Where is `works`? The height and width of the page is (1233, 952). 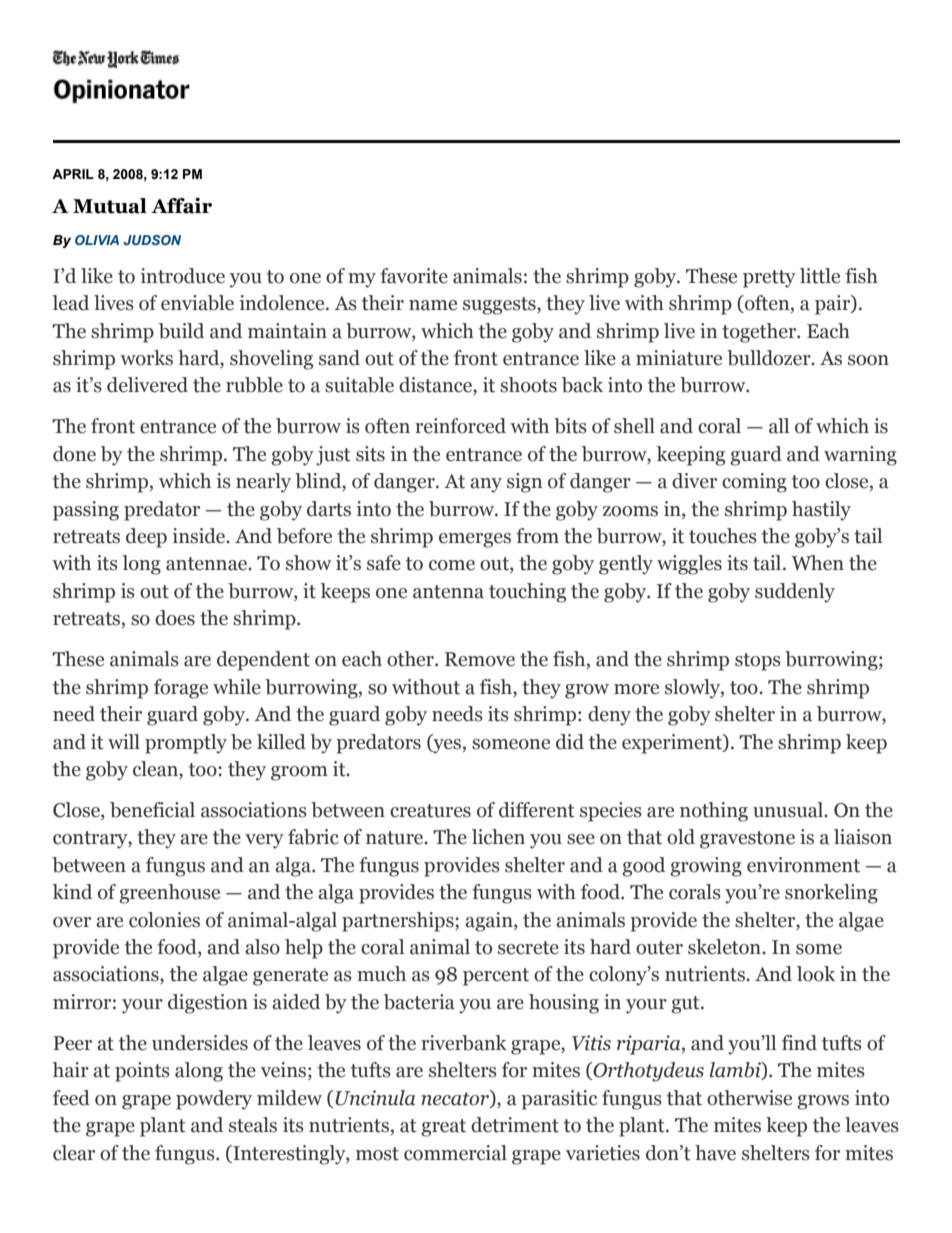 works is located at coordinates (146, 358).
